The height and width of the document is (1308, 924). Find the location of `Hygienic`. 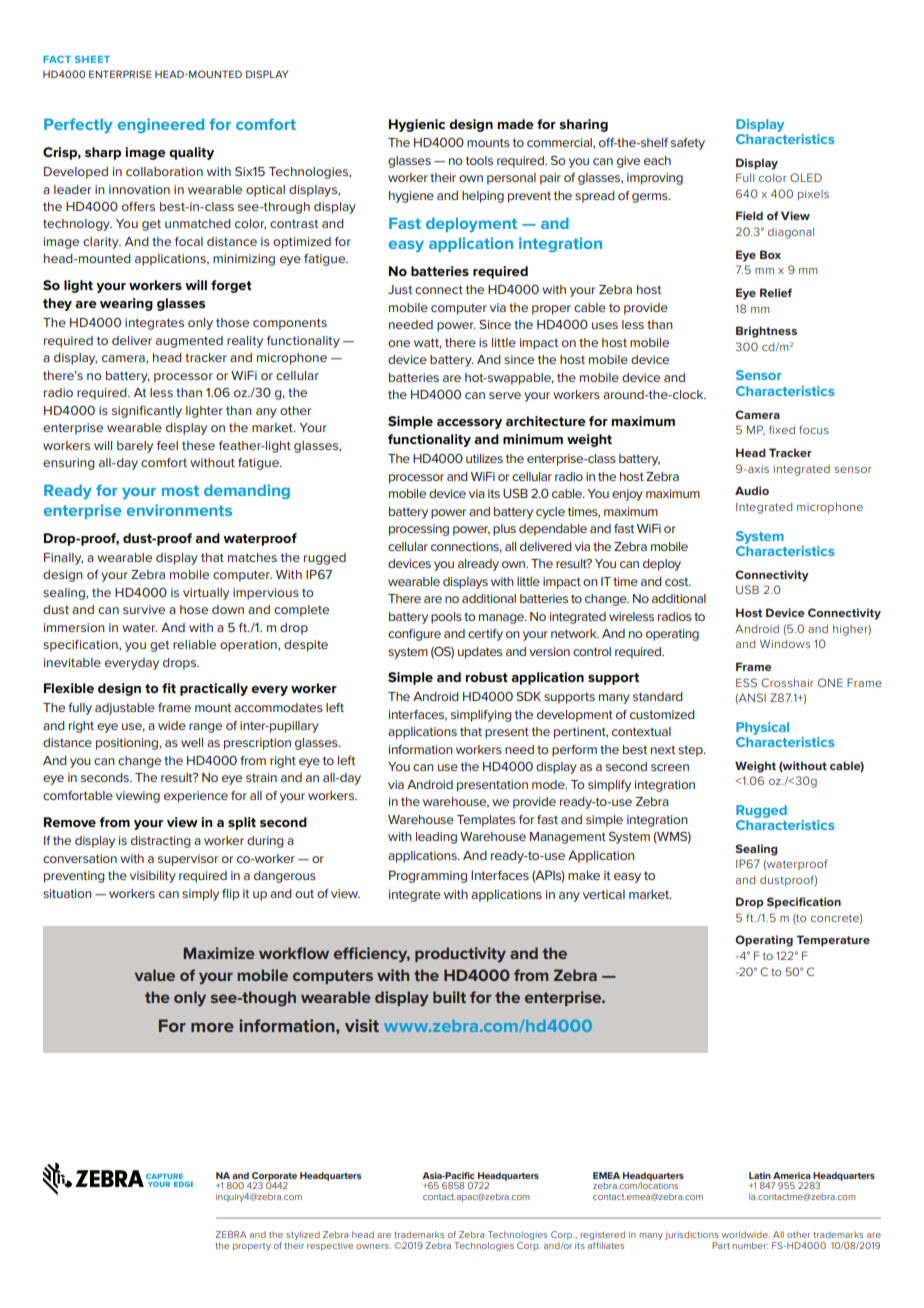

Hygienic is located at coordinates (417, 125).
